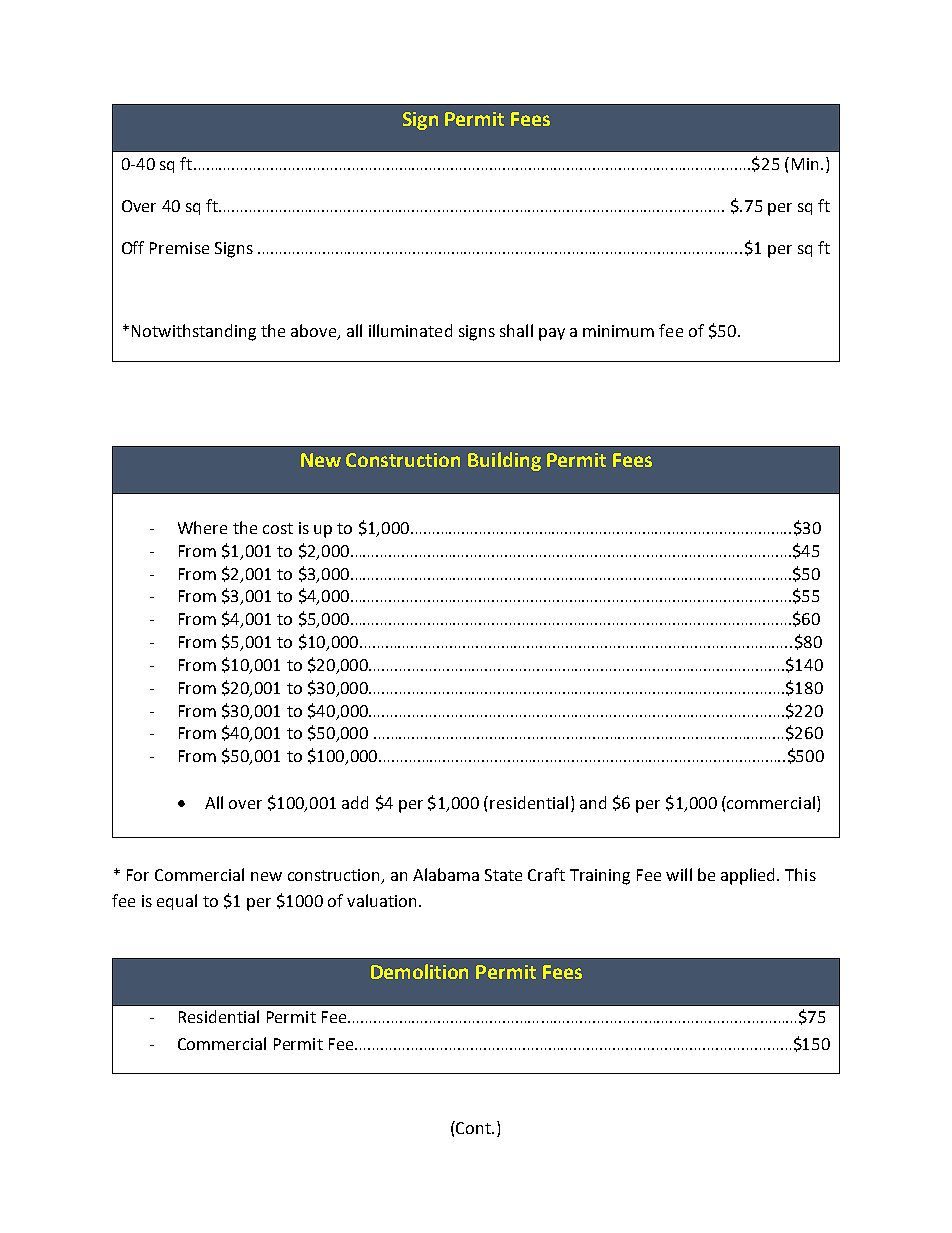 Image resolution: width=952 pixels, height=1233 pixels. What do you see at coordinates (446, 874) in the screenshot?
I see `Alabama` at bounding box center [446, 874].
